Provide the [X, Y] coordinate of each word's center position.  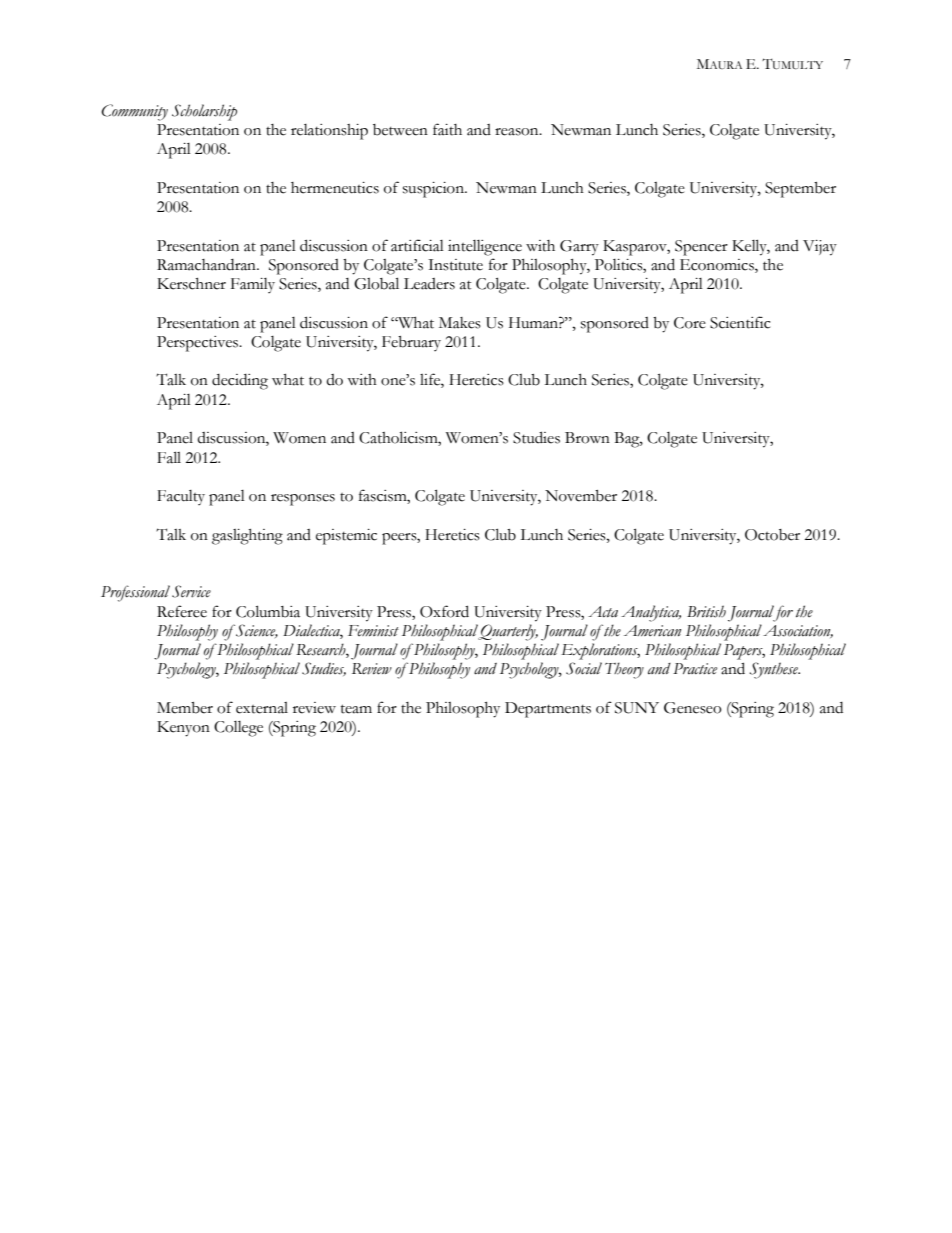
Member [185, 708]
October [772, 535]
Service [191, 591]
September [800, 190]
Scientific [740, 322]
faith [447, 129]
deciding [240, 382]
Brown [587, 438]
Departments [548, 710]
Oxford [444, 611]
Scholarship [204, 112]
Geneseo [693, 708]
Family [253, 285]
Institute [455, 265]
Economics [718, 265]
